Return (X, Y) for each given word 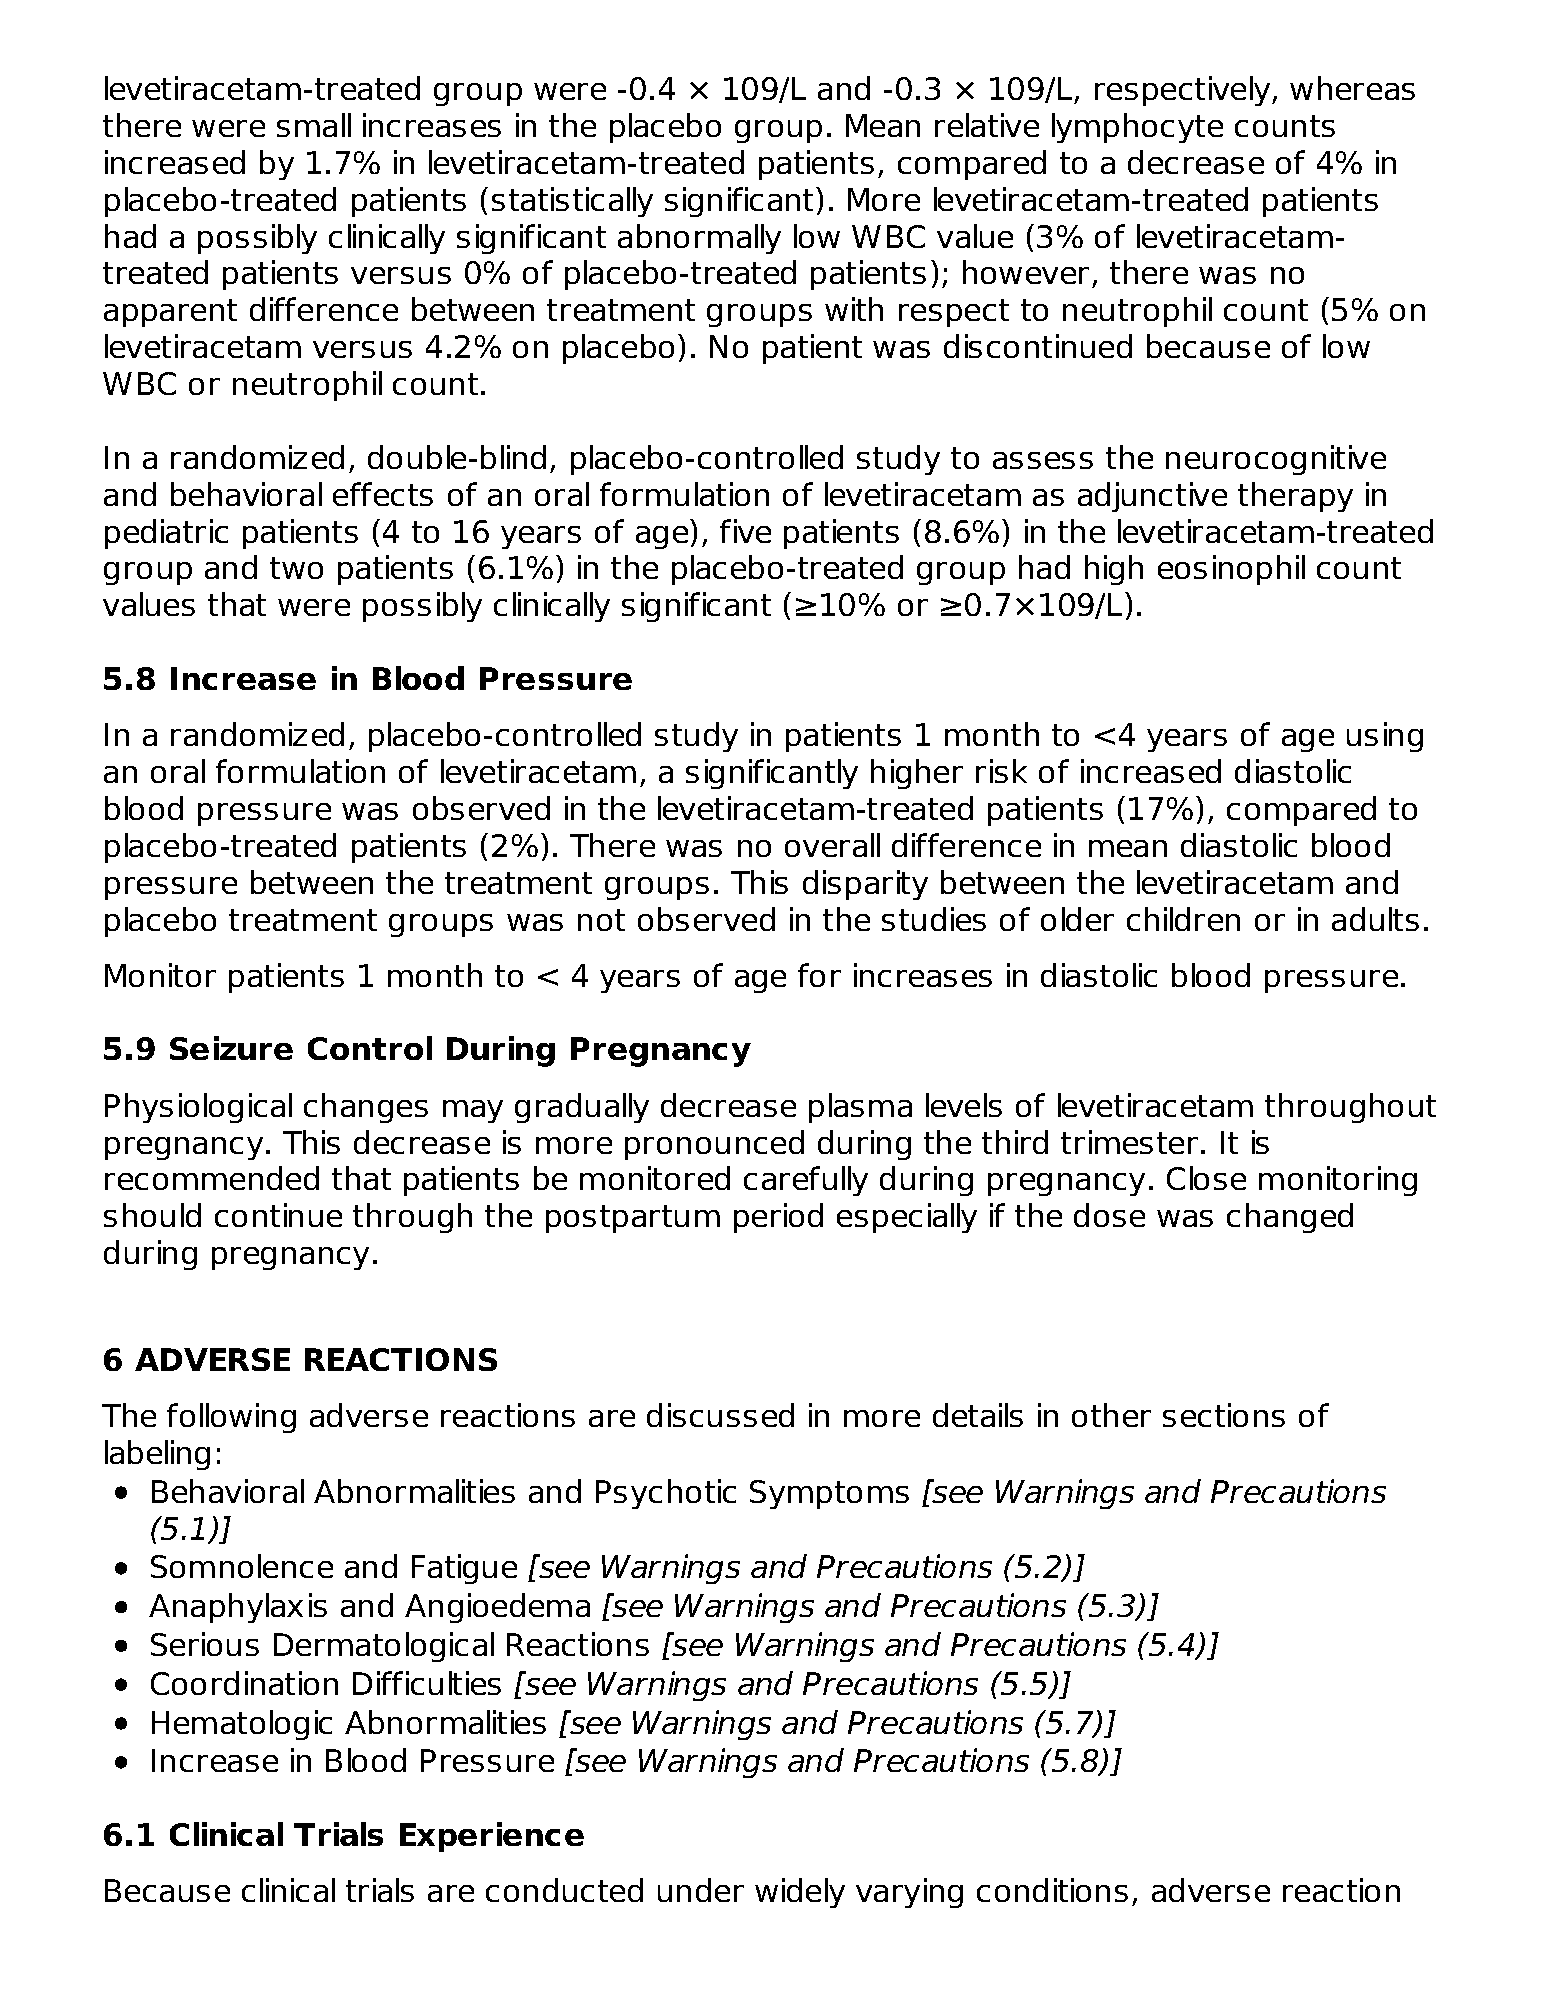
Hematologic (242, 1725)
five (745, 531)
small (314, 125)
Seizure (231, 1048)
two (296, 568)
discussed (720, 1415)
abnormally (699, 239)
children (1183, 919)
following (231, 1418)
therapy (1295, 497)
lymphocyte (1137, 128)
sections (1224, 1415)
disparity (865, 885)
